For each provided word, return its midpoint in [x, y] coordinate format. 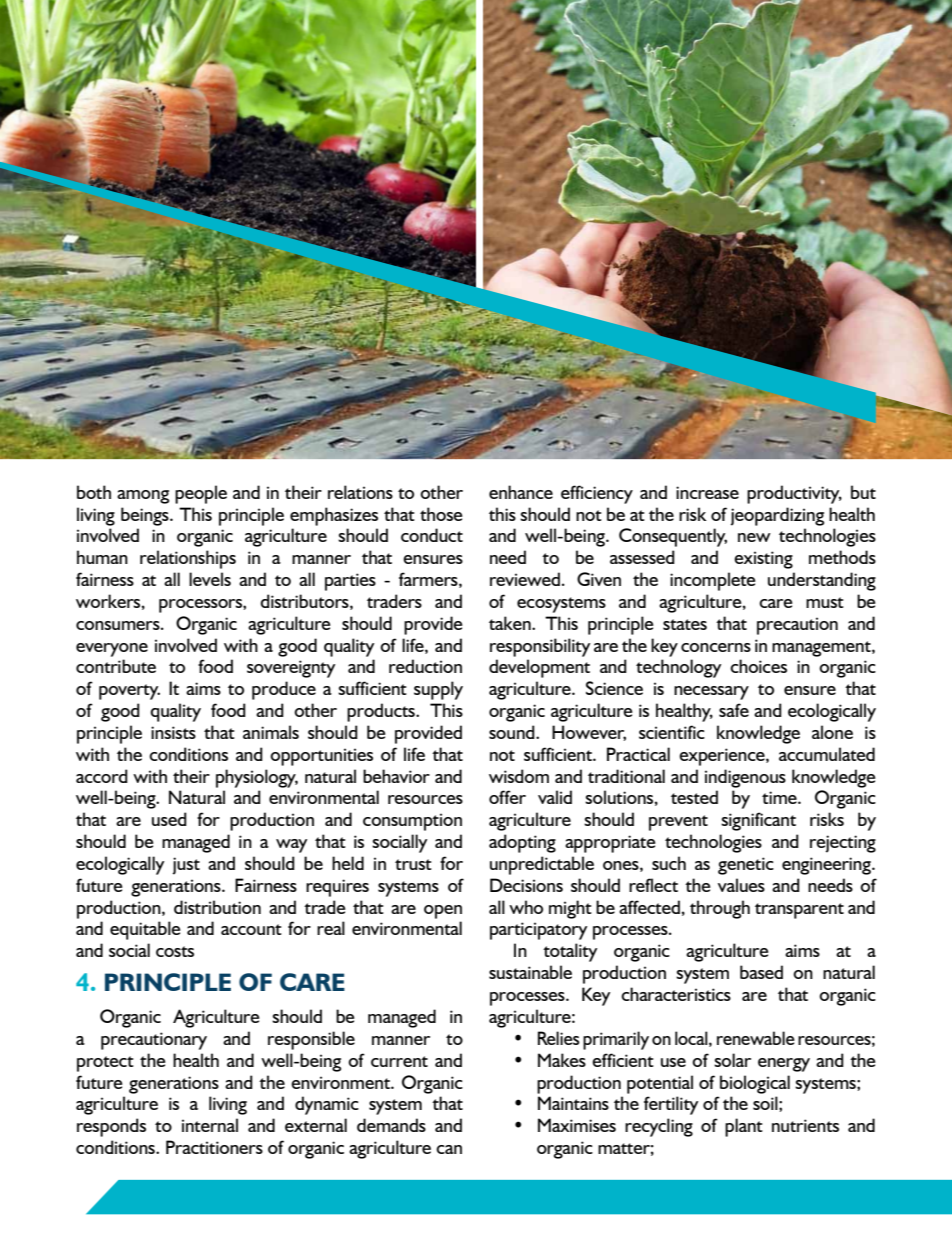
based [761, 972]
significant [758, 821]
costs [175, 951]
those [441, 514]
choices [758, 666]
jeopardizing [777, 516]
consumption [412, 822]
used [169, 819]
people [201, 494]
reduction [425, 666]
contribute [116, 666]
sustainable [530, 972]
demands [391, 1125]
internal [210, 1125]
